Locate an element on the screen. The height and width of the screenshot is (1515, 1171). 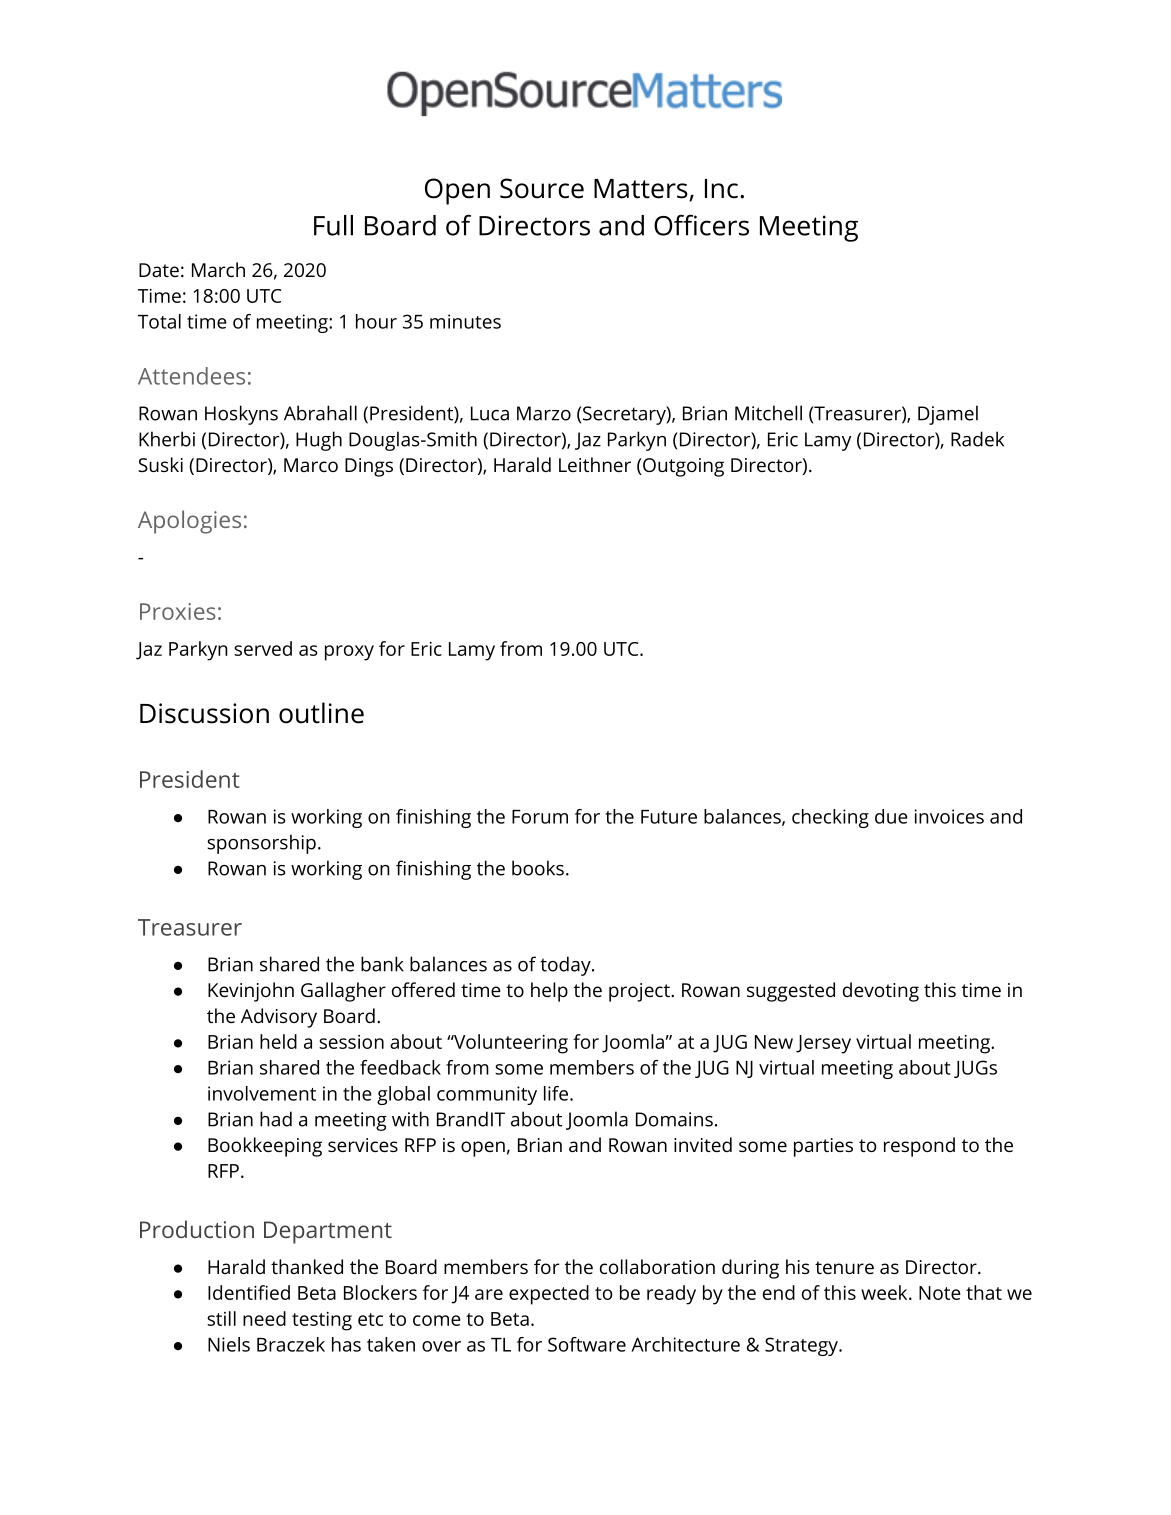
devoting is located at coordinates (881, 992).
